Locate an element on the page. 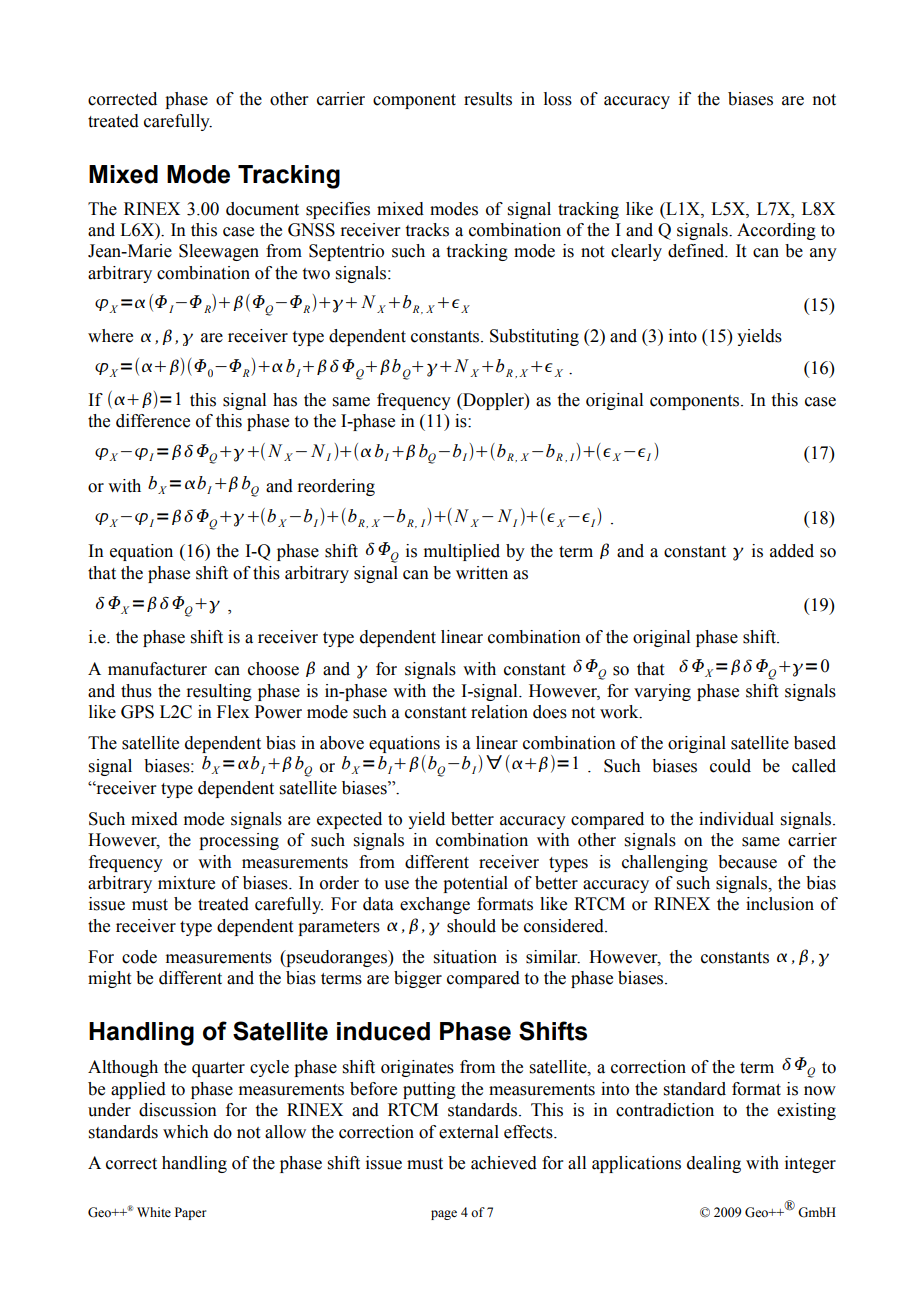  varying is located at coordinates (662, 692).
